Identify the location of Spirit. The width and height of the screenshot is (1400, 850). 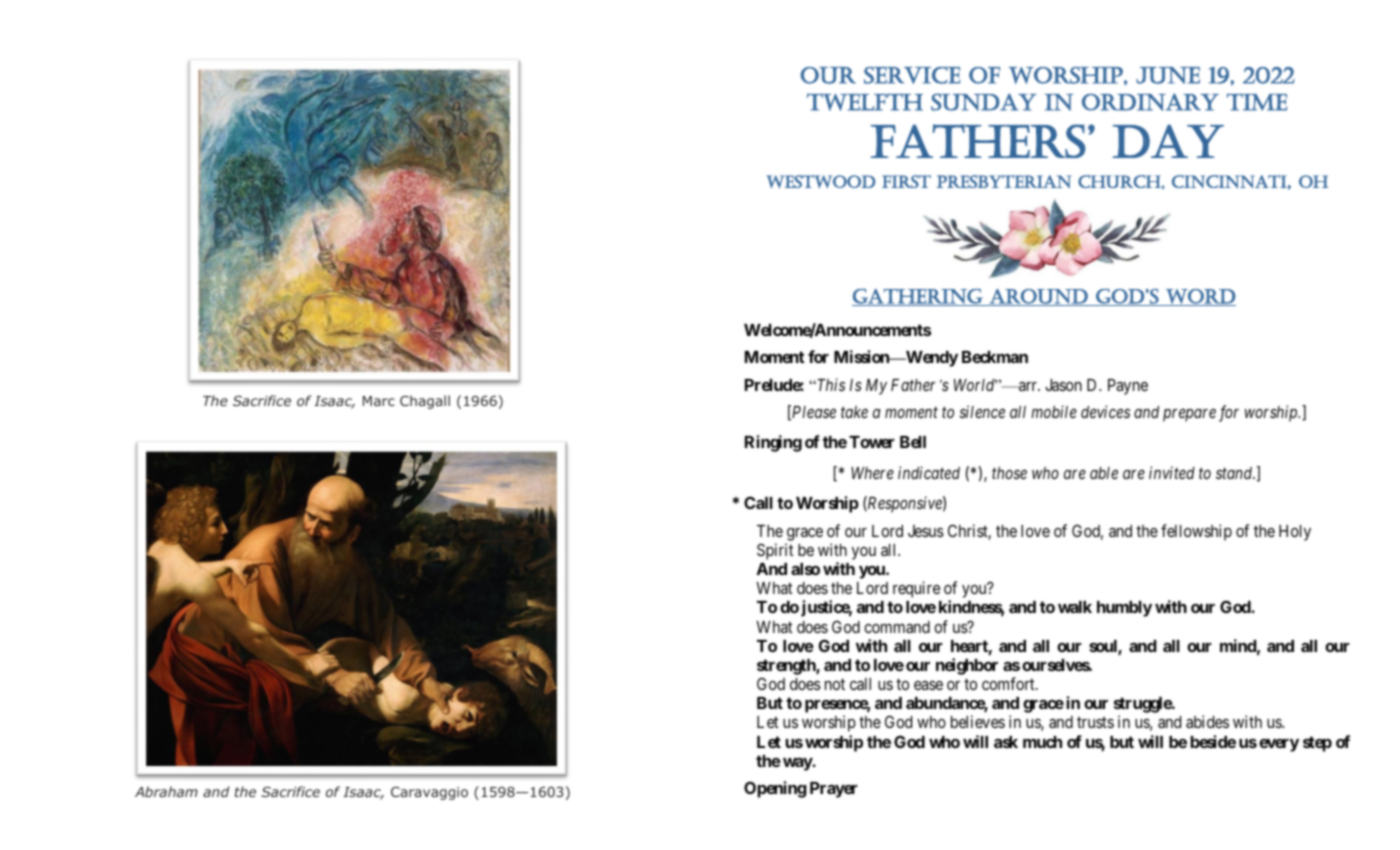
(775, 551).
